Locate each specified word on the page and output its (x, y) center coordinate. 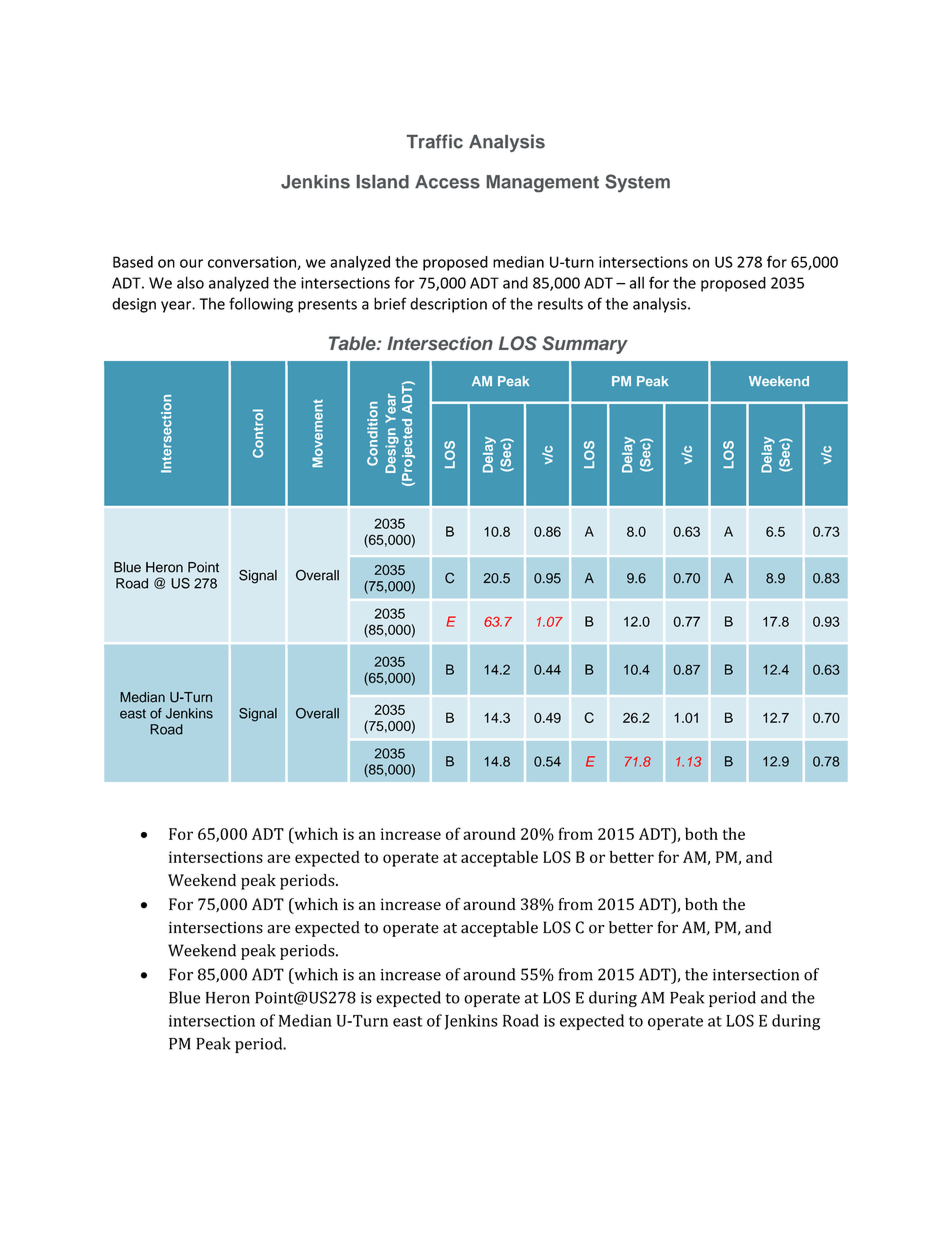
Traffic (435, 141)
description (448, 305)
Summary (585, 345)
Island (383, 182)
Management (543, 183)
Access (447, 182)
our (191, 263)
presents (327, 306)
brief (390, 303)
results (560, 303)
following (261, 305)
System (637, 183)
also (190, 282)
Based (133, 262)
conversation (253, 263)
